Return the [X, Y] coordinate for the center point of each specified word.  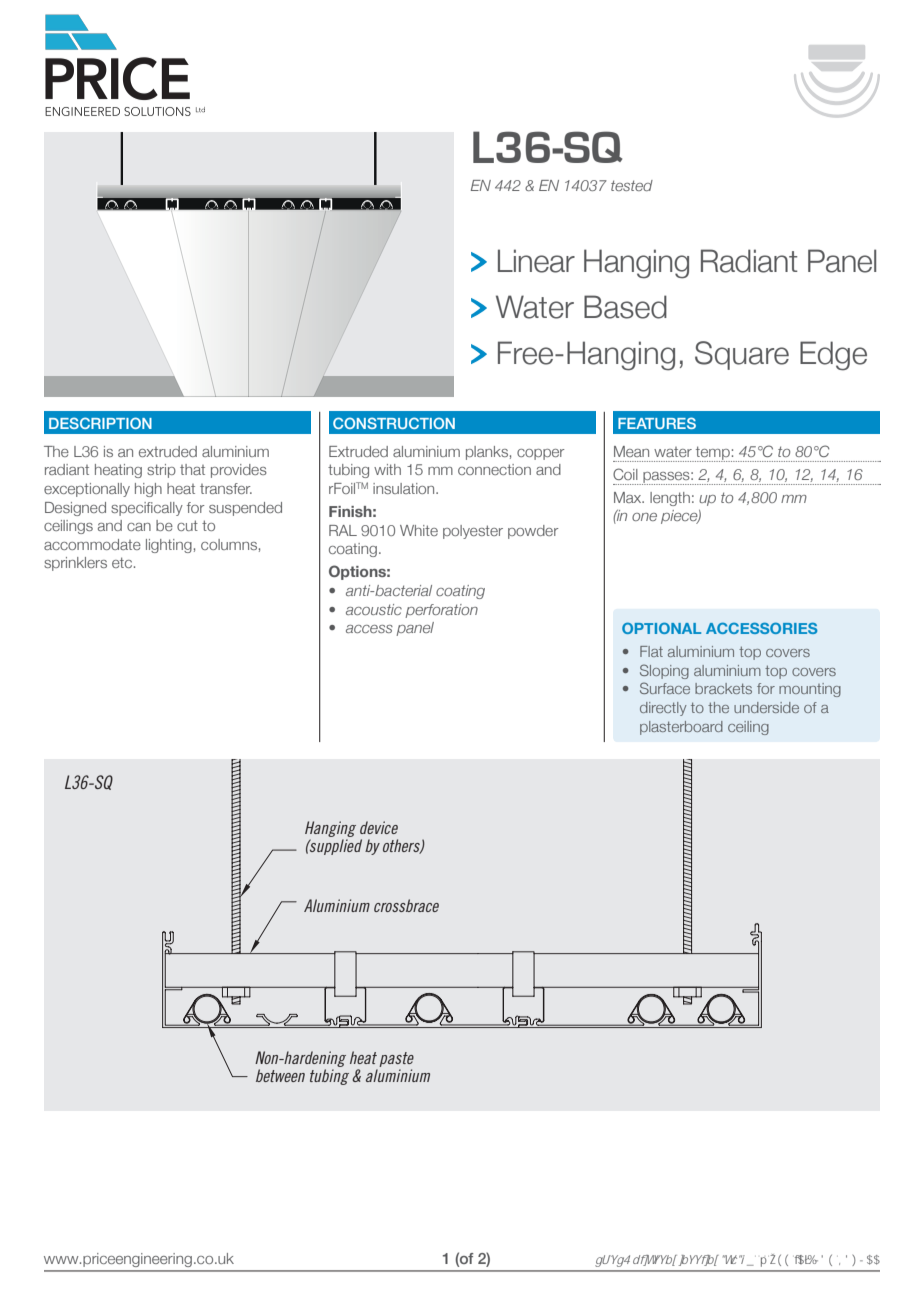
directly [663, 709]
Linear [536, 261]
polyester [473, 532]
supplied [335, 847]
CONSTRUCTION [394, 423]
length [670, 499]
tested [632, 185]
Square [742, 355]
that [192, 469]
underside [766, 707]
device [379, 827]
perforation [441, 611]
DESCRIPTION [100, 423]
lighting [169, 546]
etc [123, 562]
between [280, 1075]
